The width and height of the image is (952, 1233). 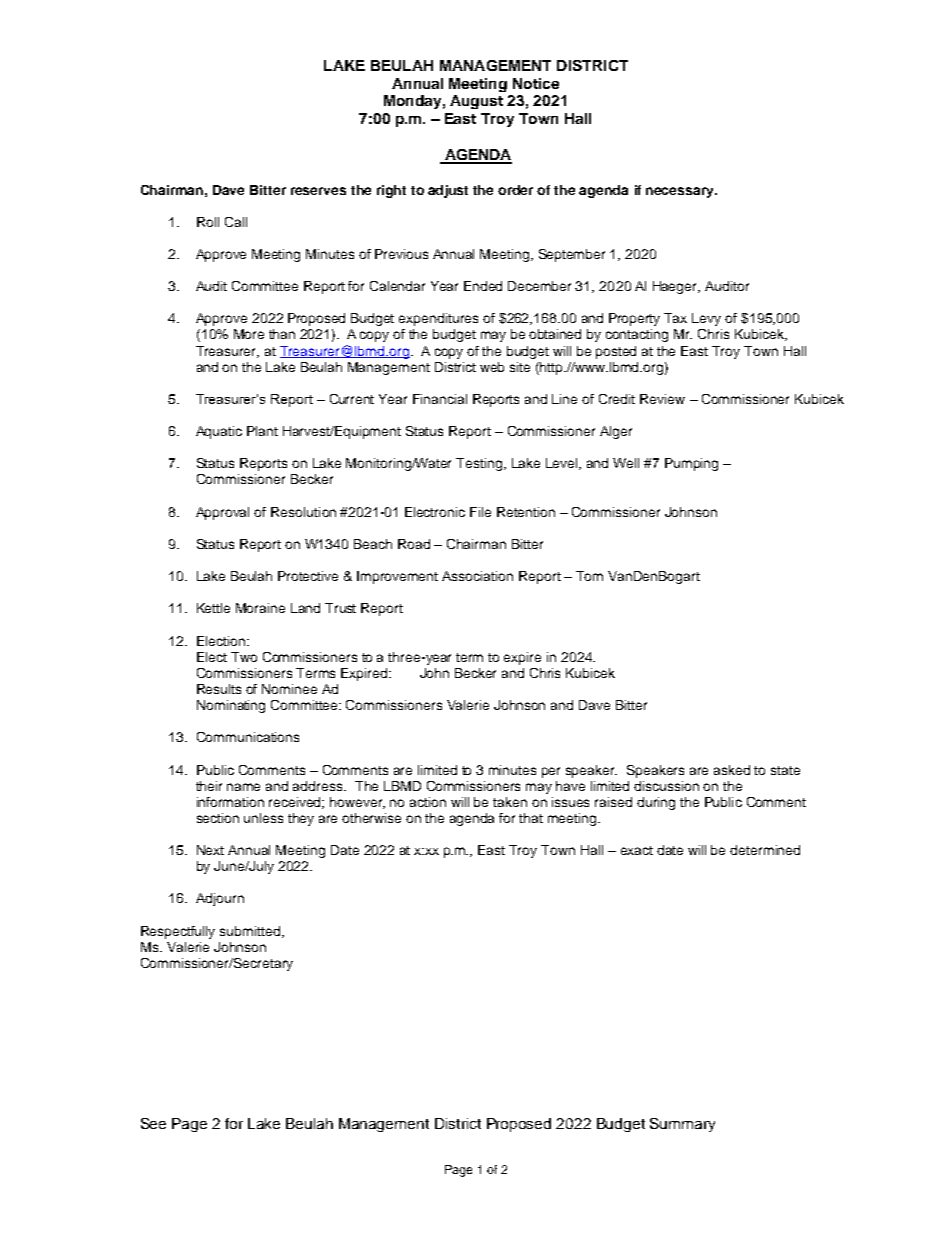 What do you see at coordinates (681, 192) in the image?
I see `necessary` at bounding box center [681, 192].
